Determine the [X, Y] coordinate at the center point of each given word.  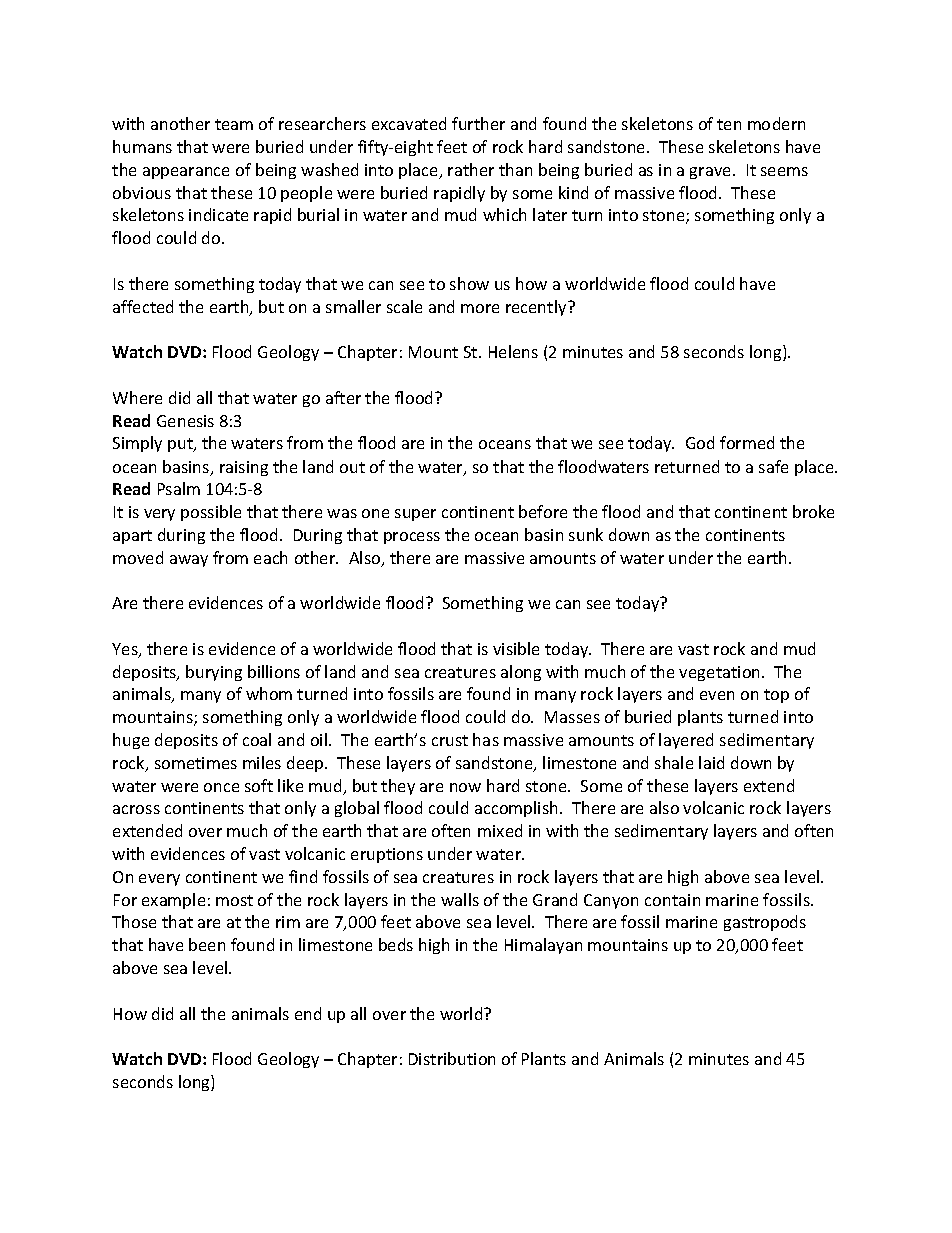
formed [747, 442]
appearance [186, 173]
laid [711, 762]
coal [257, 739]
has [486, 739]
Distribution [452, 1058]
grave [712, 173]
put [181, 445]
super [415, 515]
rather [471, 169]
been [207, 944]
